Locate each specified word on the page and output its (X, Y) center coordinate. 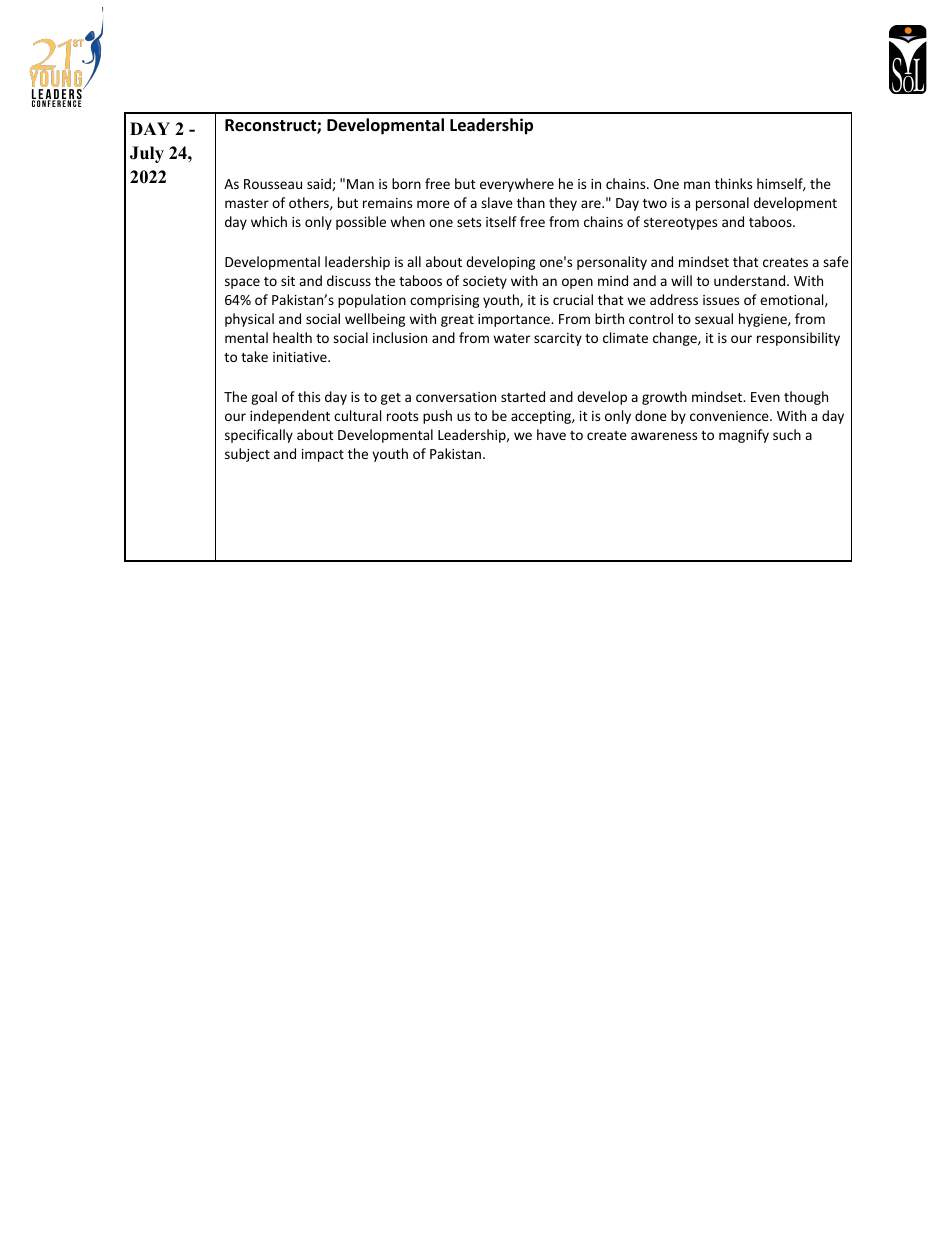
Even (765, 397)
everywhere (517, 185)
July (147, 154)
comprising (444, 301)
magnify (744, 436)
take (254, 356)
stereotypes (680, 224)
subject (247, 455)
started (523, 396)
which (269, 221)
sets (469, 222)
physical (249, 320)
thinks (733, 183)
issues (721, 300)
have (551, 434)
